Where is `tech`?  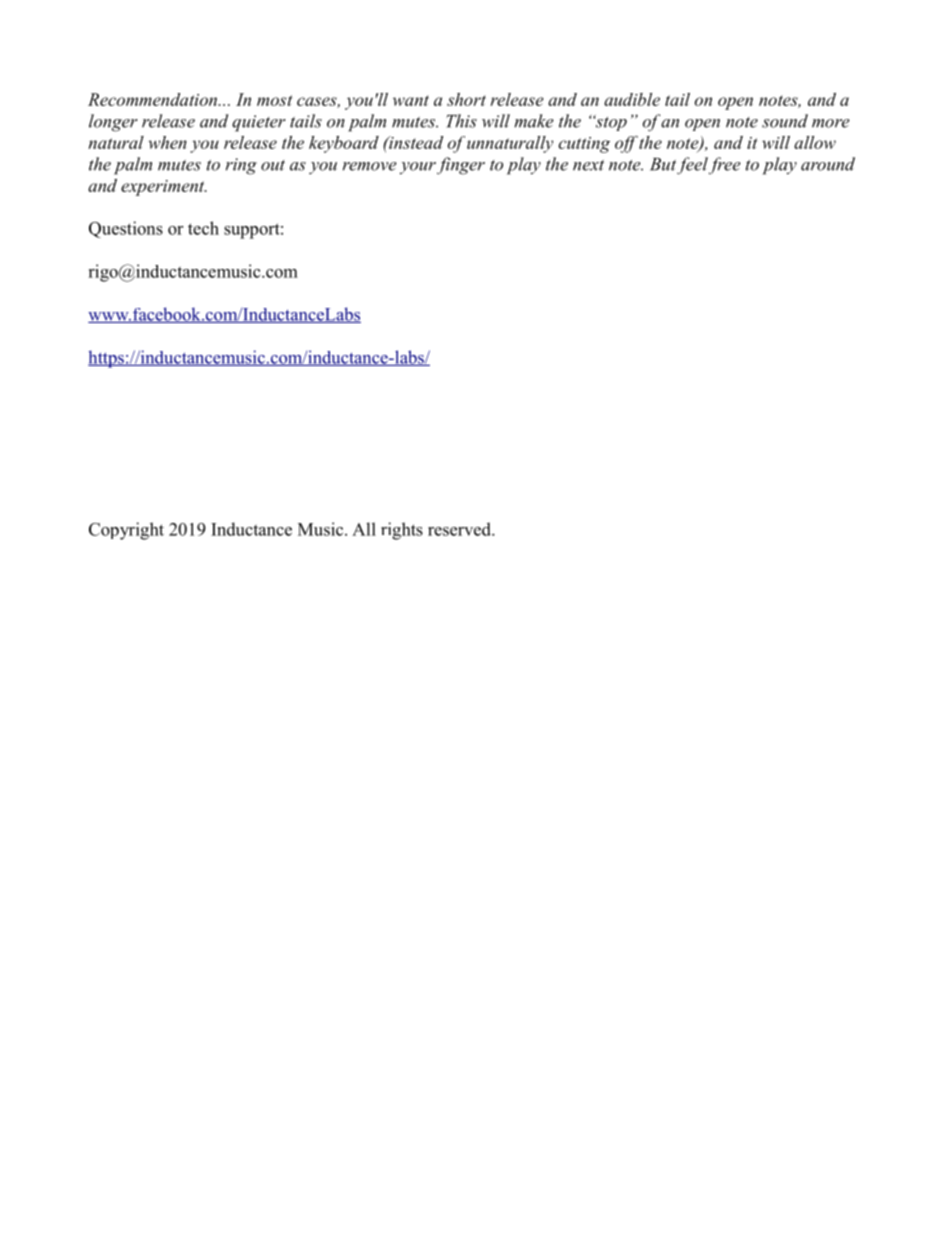
tech is located at coordinates (203, 228).
